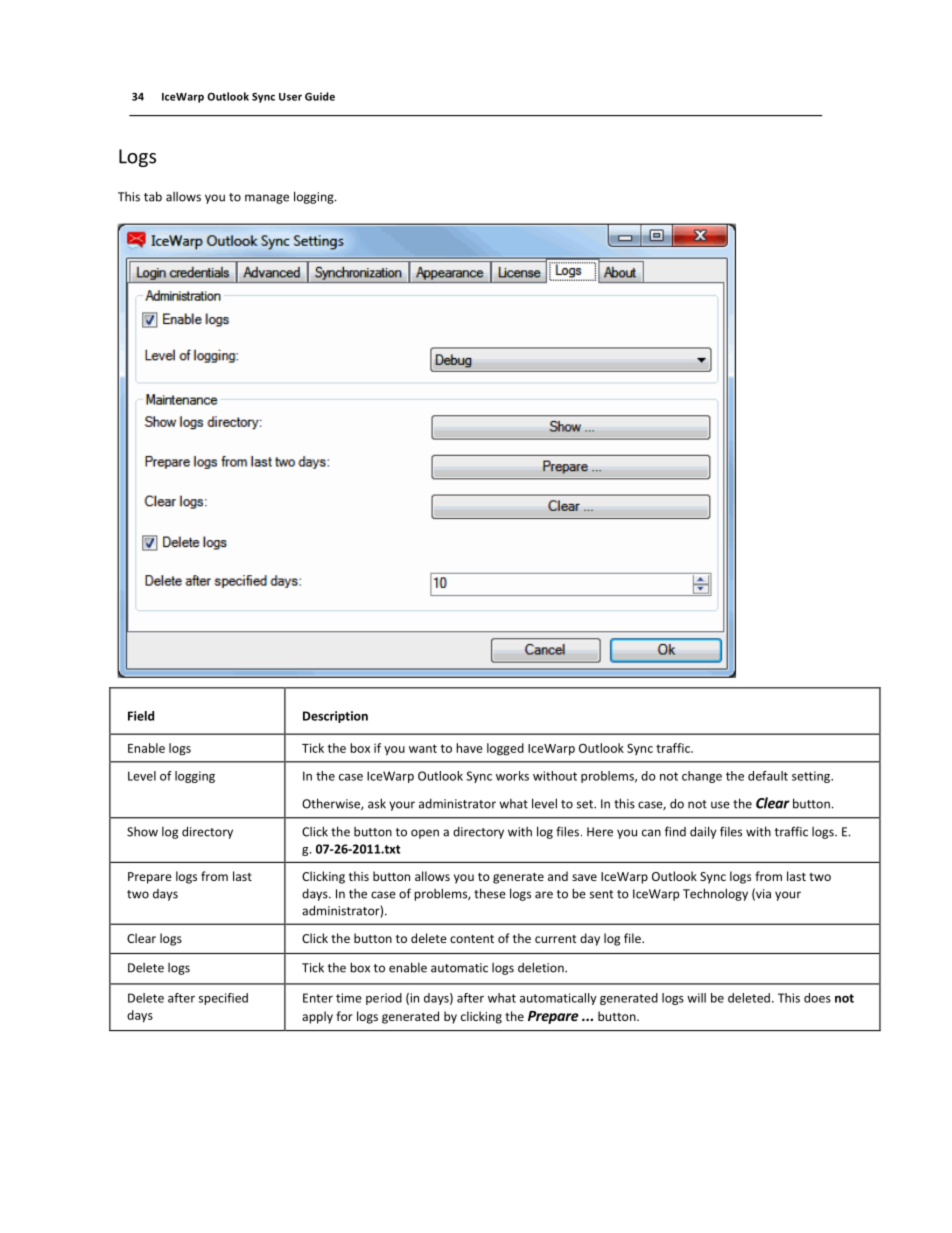 The height and width of the screenshot is (1233, 952). Describe the element at coordinates (267, 199) in the screenshot. I see `manage` at that location.
